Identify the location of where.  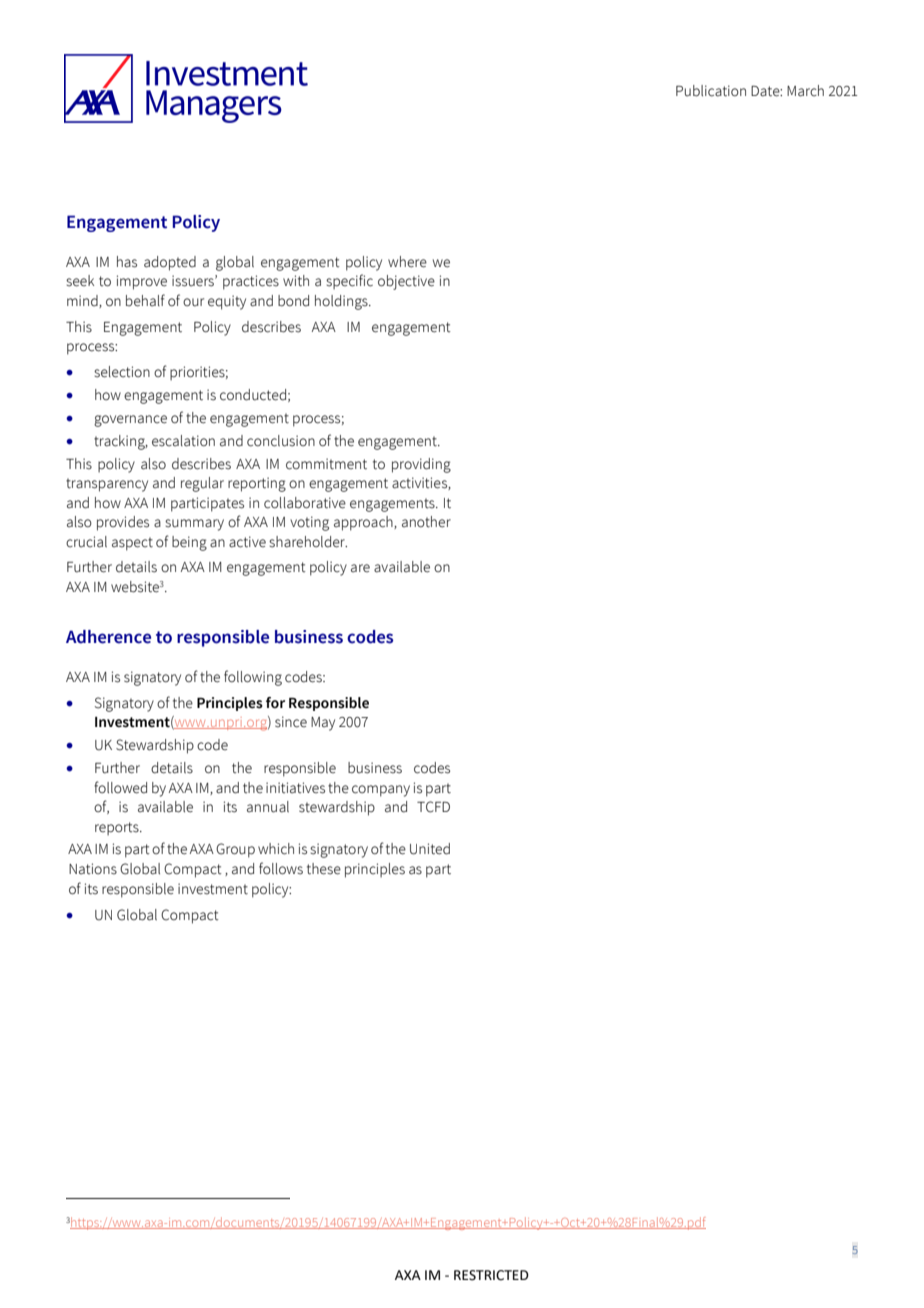
(407, 262).
